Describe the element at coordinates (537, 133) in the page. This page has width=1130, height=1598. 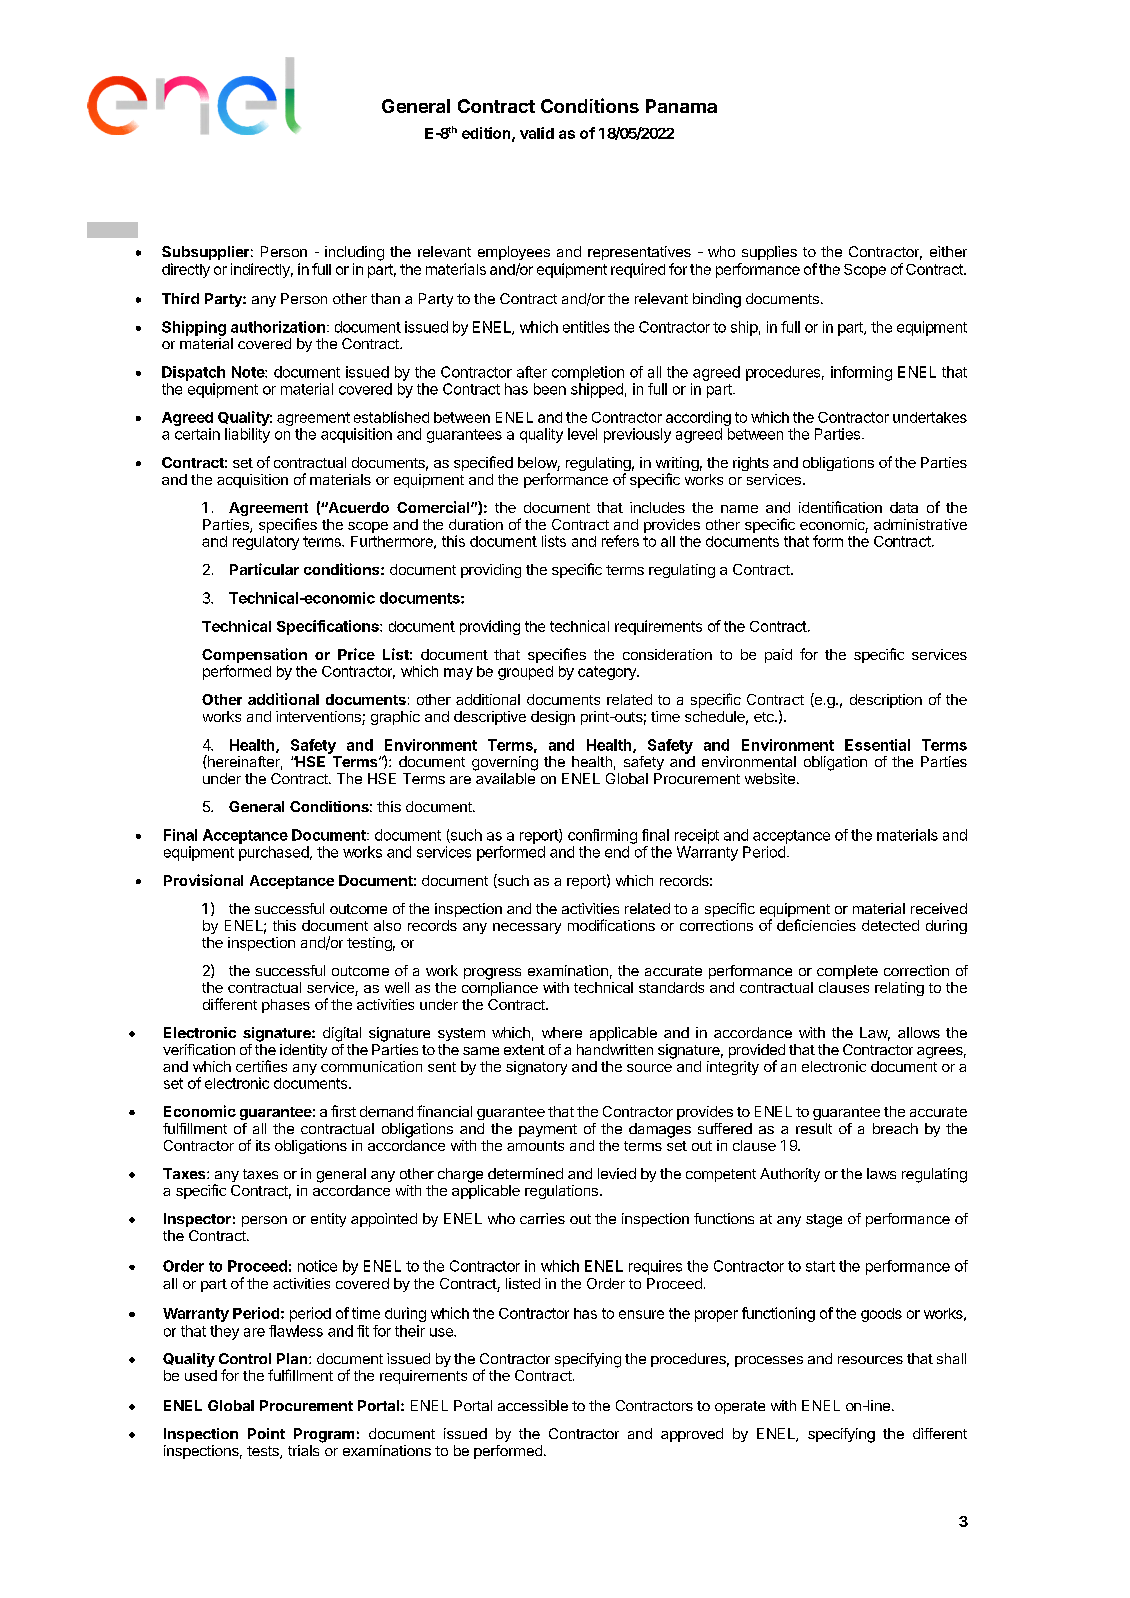
I see `valid` at that location.
